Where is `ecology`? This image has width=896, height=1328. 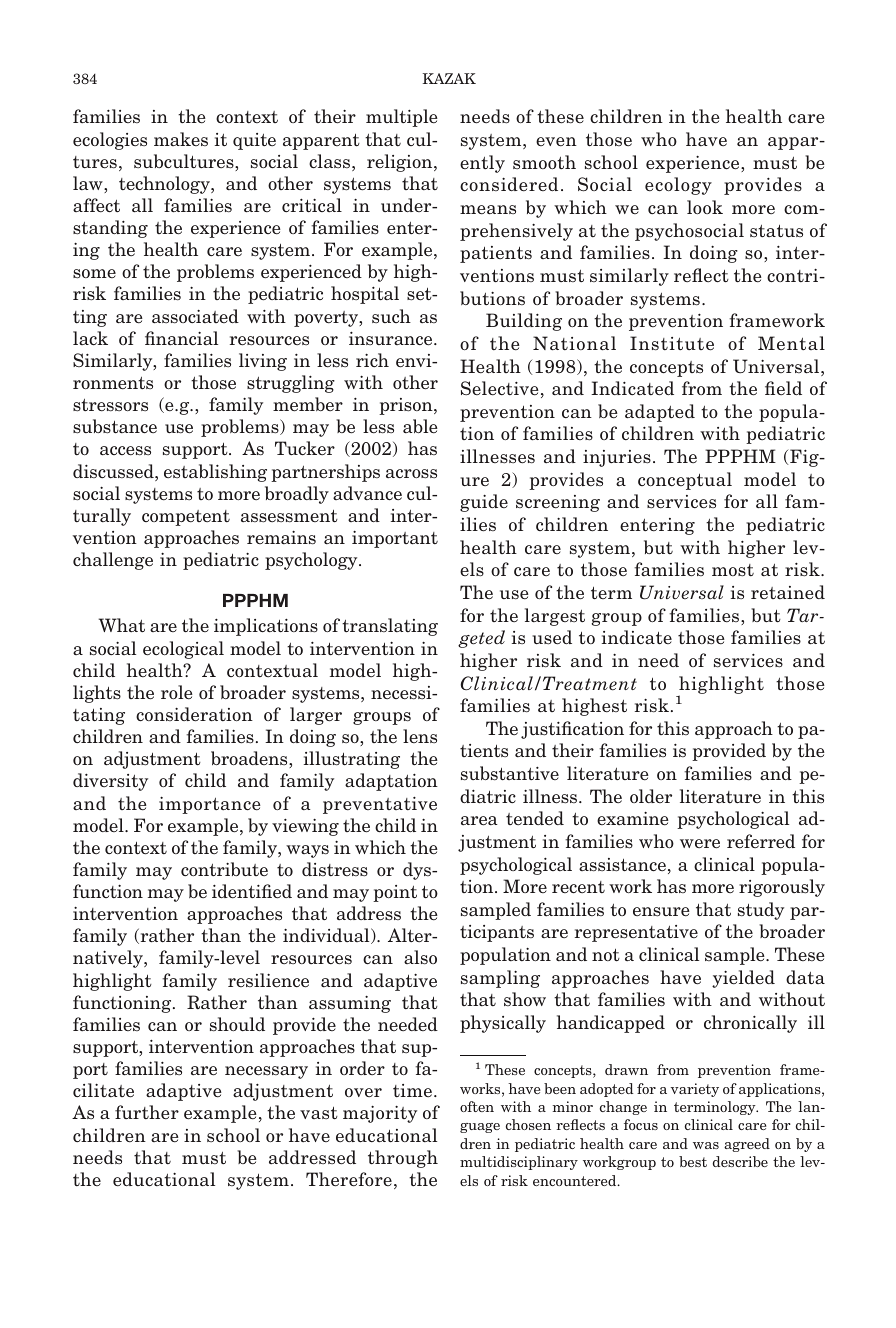 ecology is located at coordinates (678, 186).
